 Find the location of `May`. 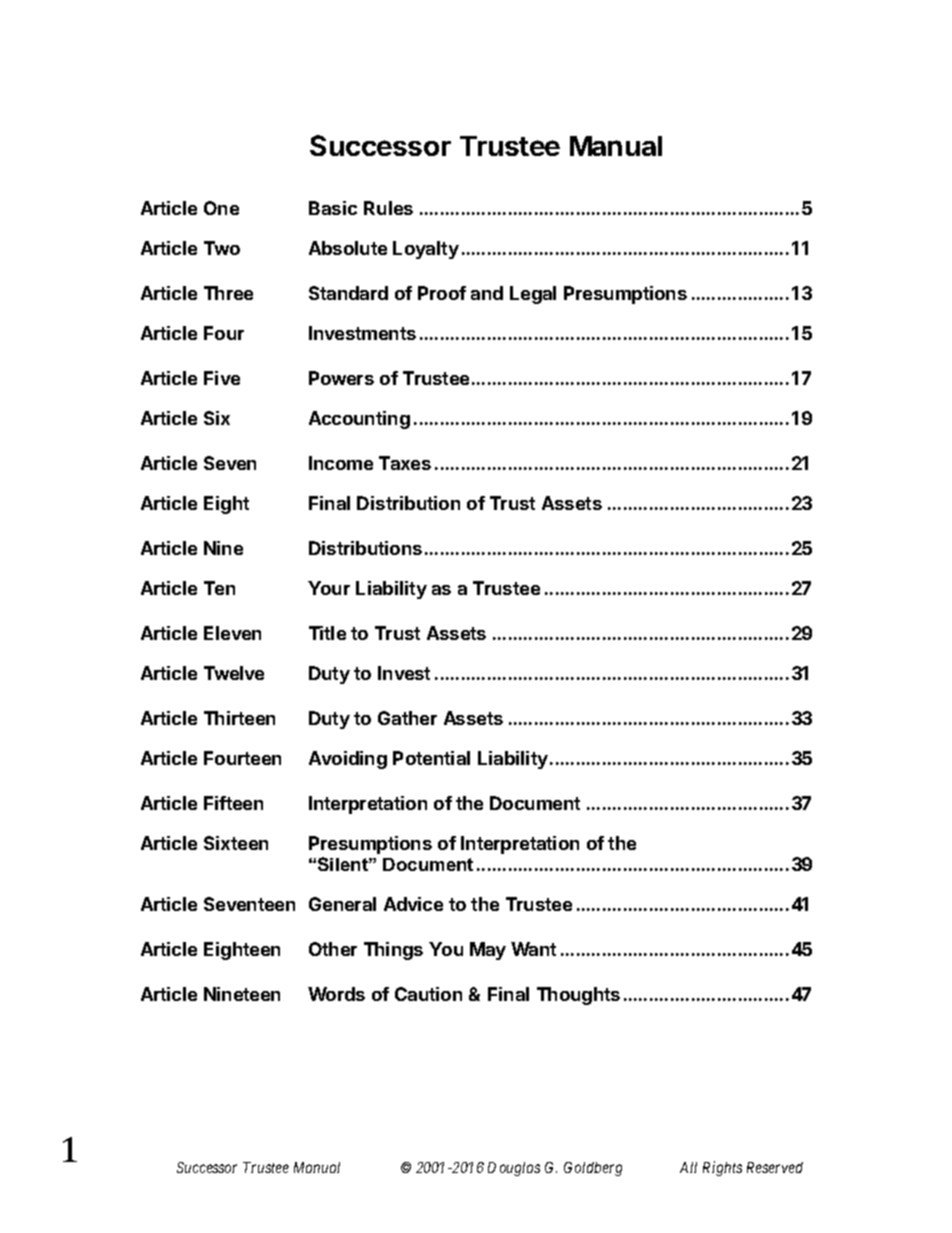

May is located at coordinates (488, 951).
